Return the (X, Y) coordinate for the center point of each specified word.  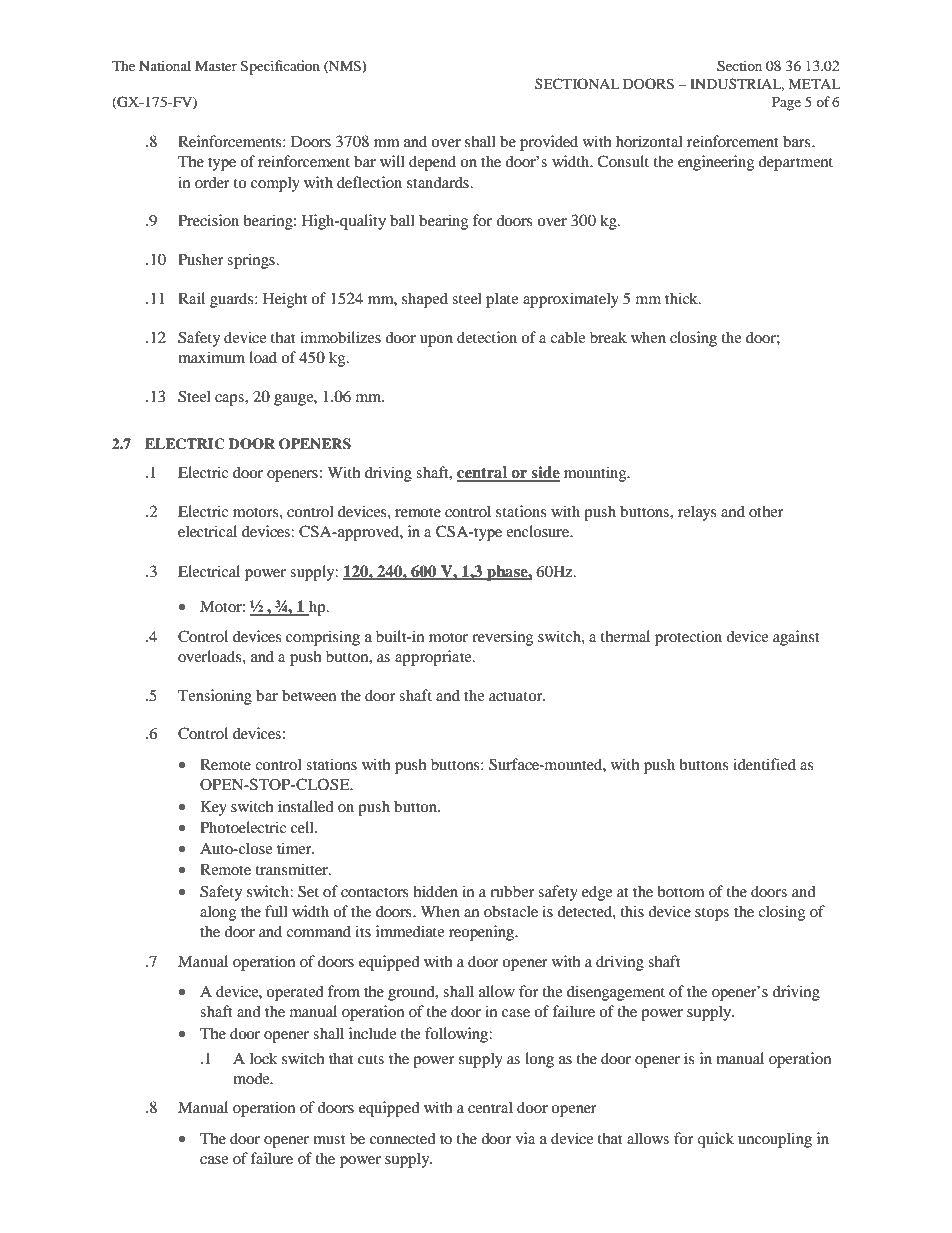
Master (216, 66)
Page (786, 104)
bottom (681, 891)
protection (688, 638)
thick (683, 298)
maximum (211, 357)
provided (549, 143)
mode (252, 1078)
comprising (323, 638)
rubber (512, 891)
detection (487, 337)
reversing (502, 638)
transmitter (293, 869)
